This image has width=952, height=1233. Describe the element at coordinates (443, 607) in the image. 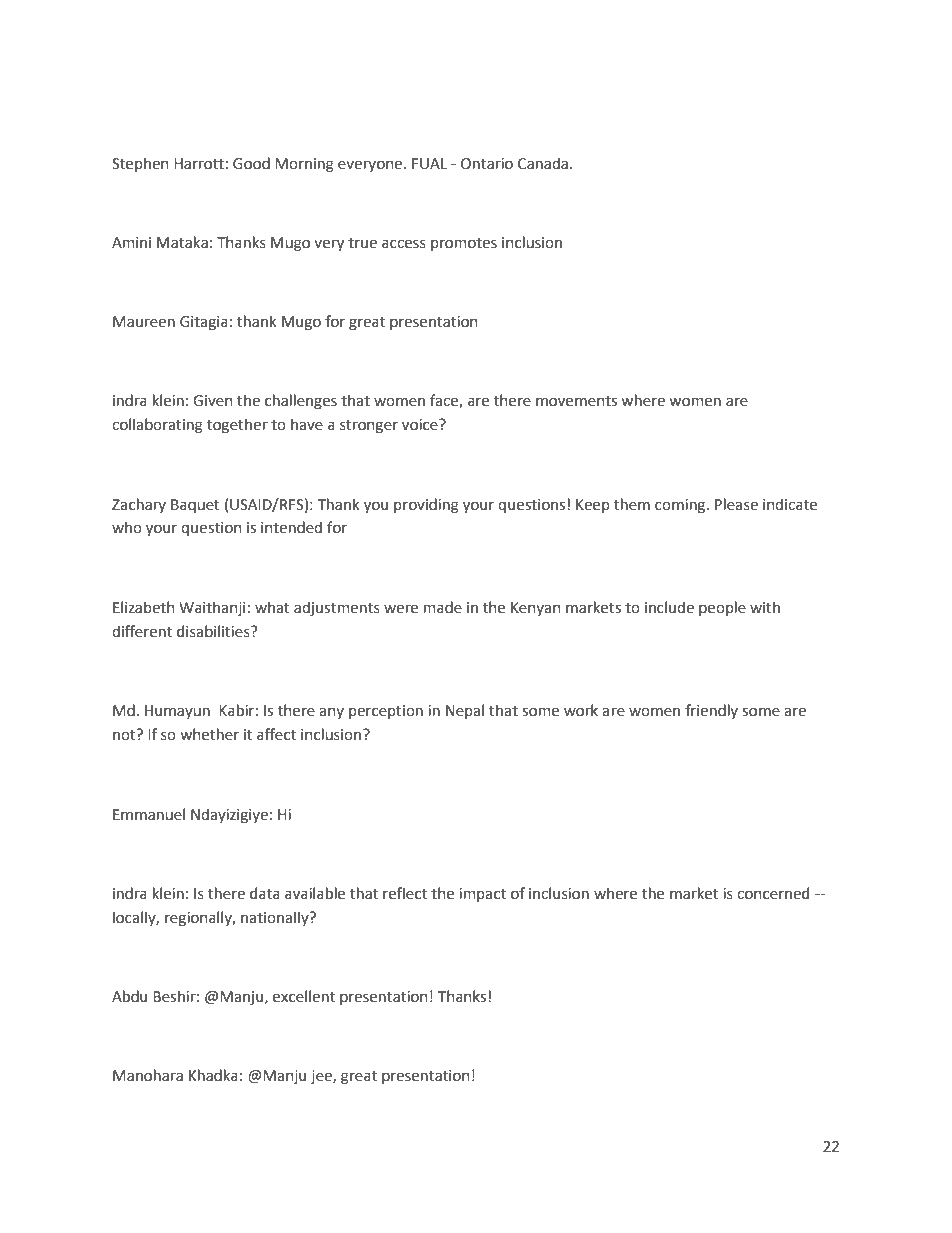

I see `made` at that location.
